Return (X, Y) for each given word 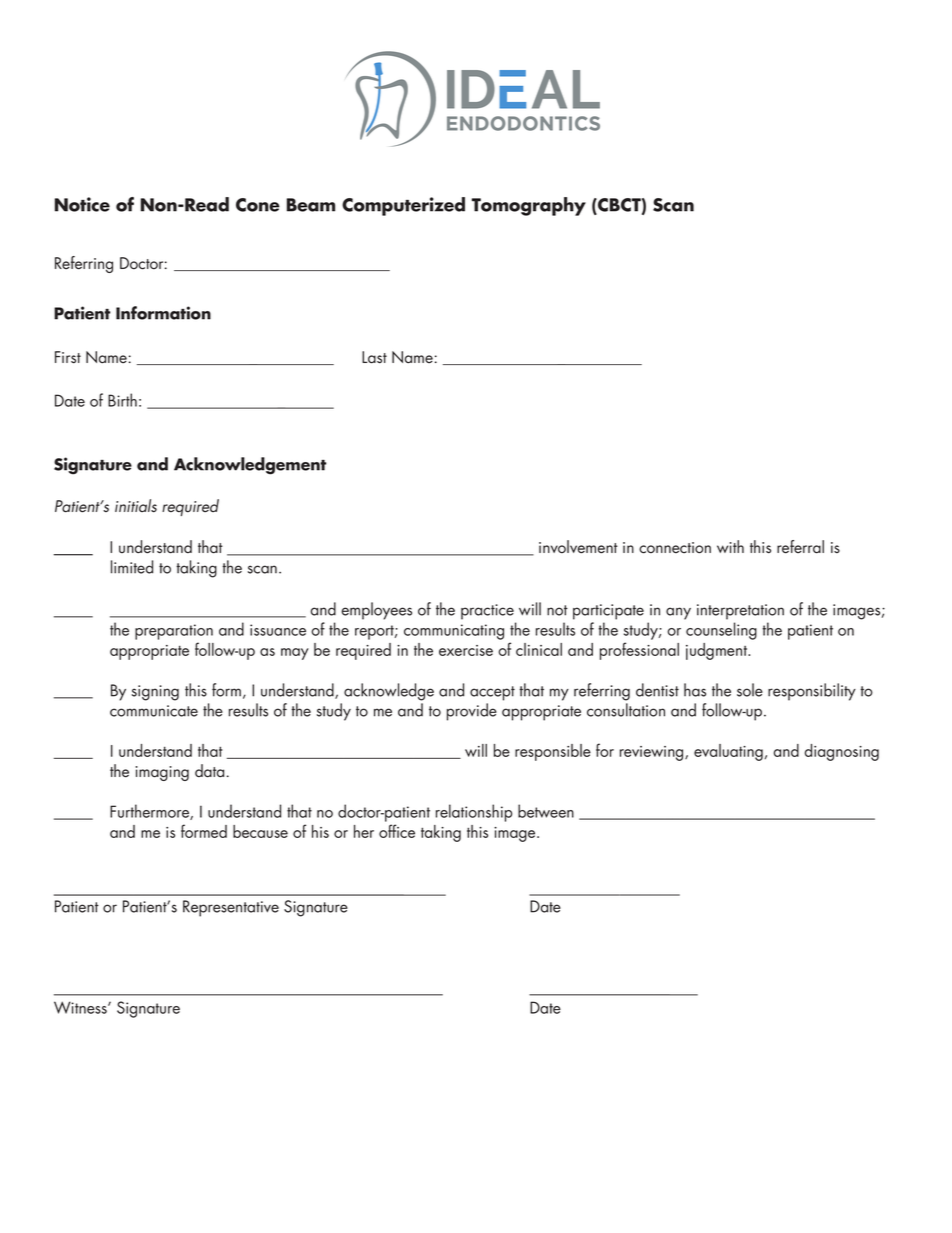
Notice (82, 204)
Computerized (403, 206)
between (546, 811)
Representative (231, 908)
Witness (81, 1007)
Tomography (529, 206)
